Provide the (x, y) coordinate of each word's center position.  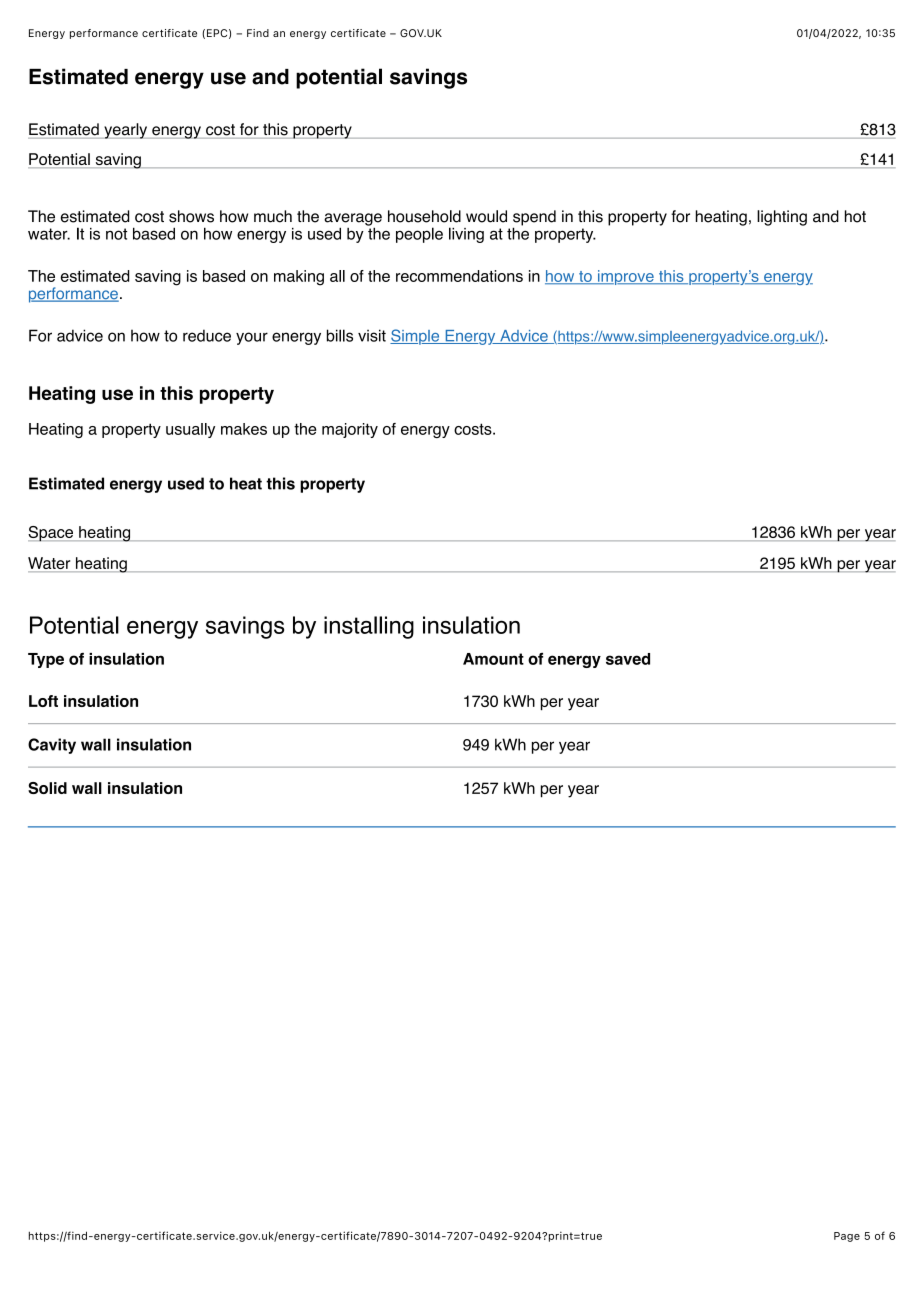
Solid (47, 788)
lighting (782, 218)
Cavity (52, 746)
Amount (493, 659)
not (116, 234)
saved (628, 659)
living (466, 235)
